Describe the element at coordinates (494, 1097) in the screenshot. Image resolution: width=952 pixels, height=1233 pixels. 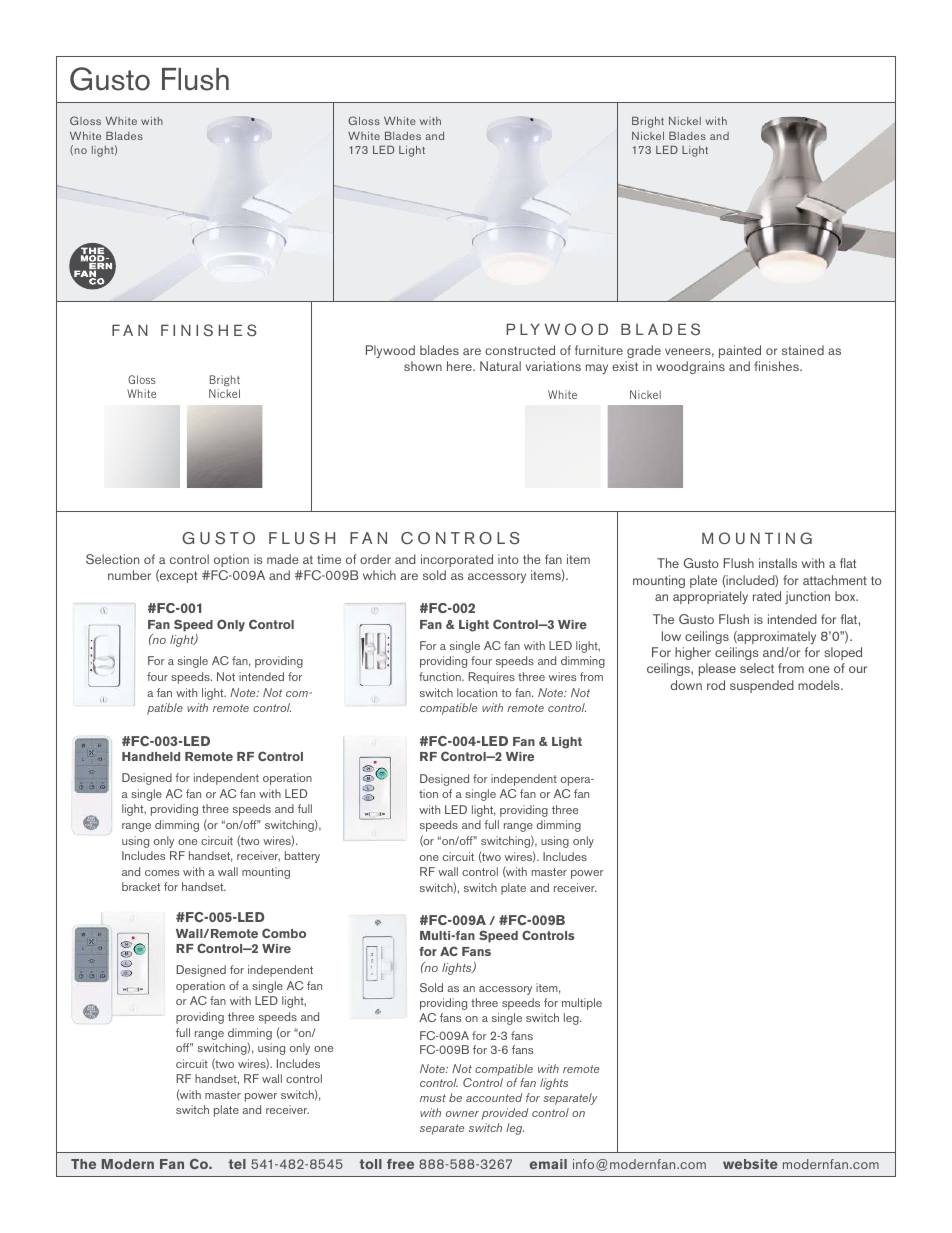
I see `accounted` at that location.
